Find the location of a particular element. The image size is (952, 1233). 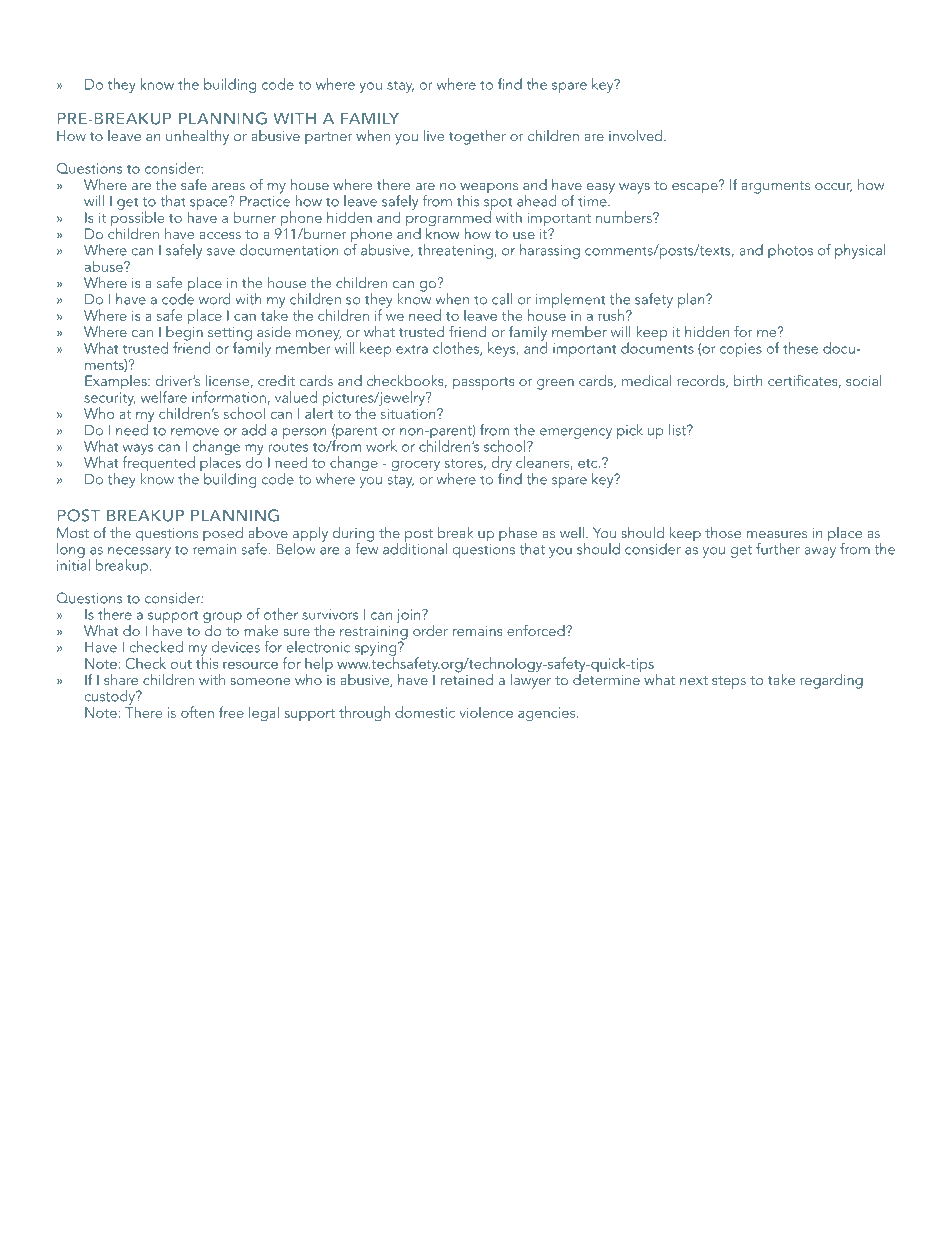

unhealthy is located at coordinates (197, 137).
